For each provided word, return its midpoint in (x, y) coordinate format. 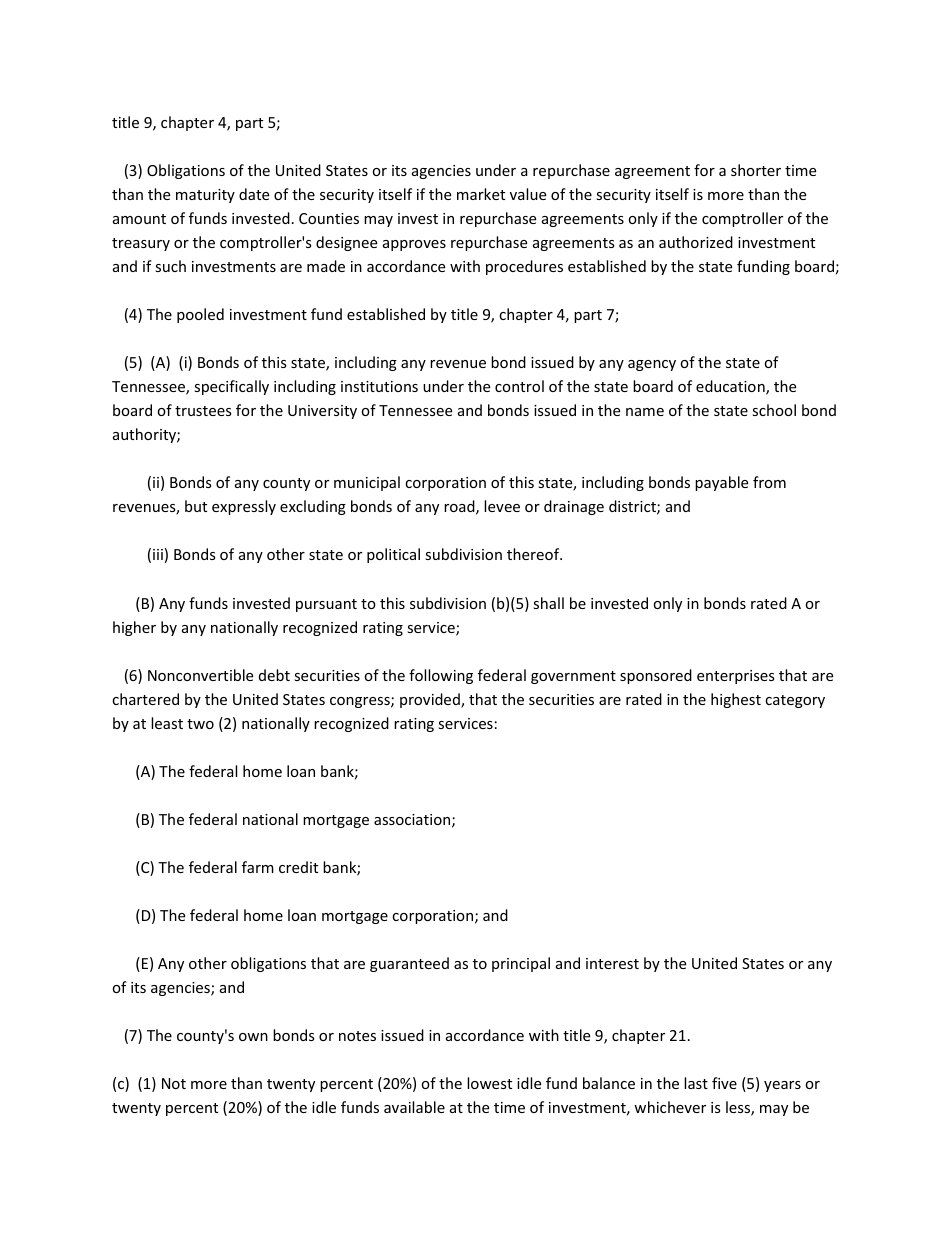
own (253, 1037)
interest (612, 963)
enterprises (736, 677)
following (441, 676)
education (731, 387)
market (481, 194)
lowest (489, 1083)
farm (258, 867)
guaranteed (409, 964)
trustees (203, 411)
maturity (205, 196)
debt (274, 675)
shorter (756, 170)
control (519, 386)
